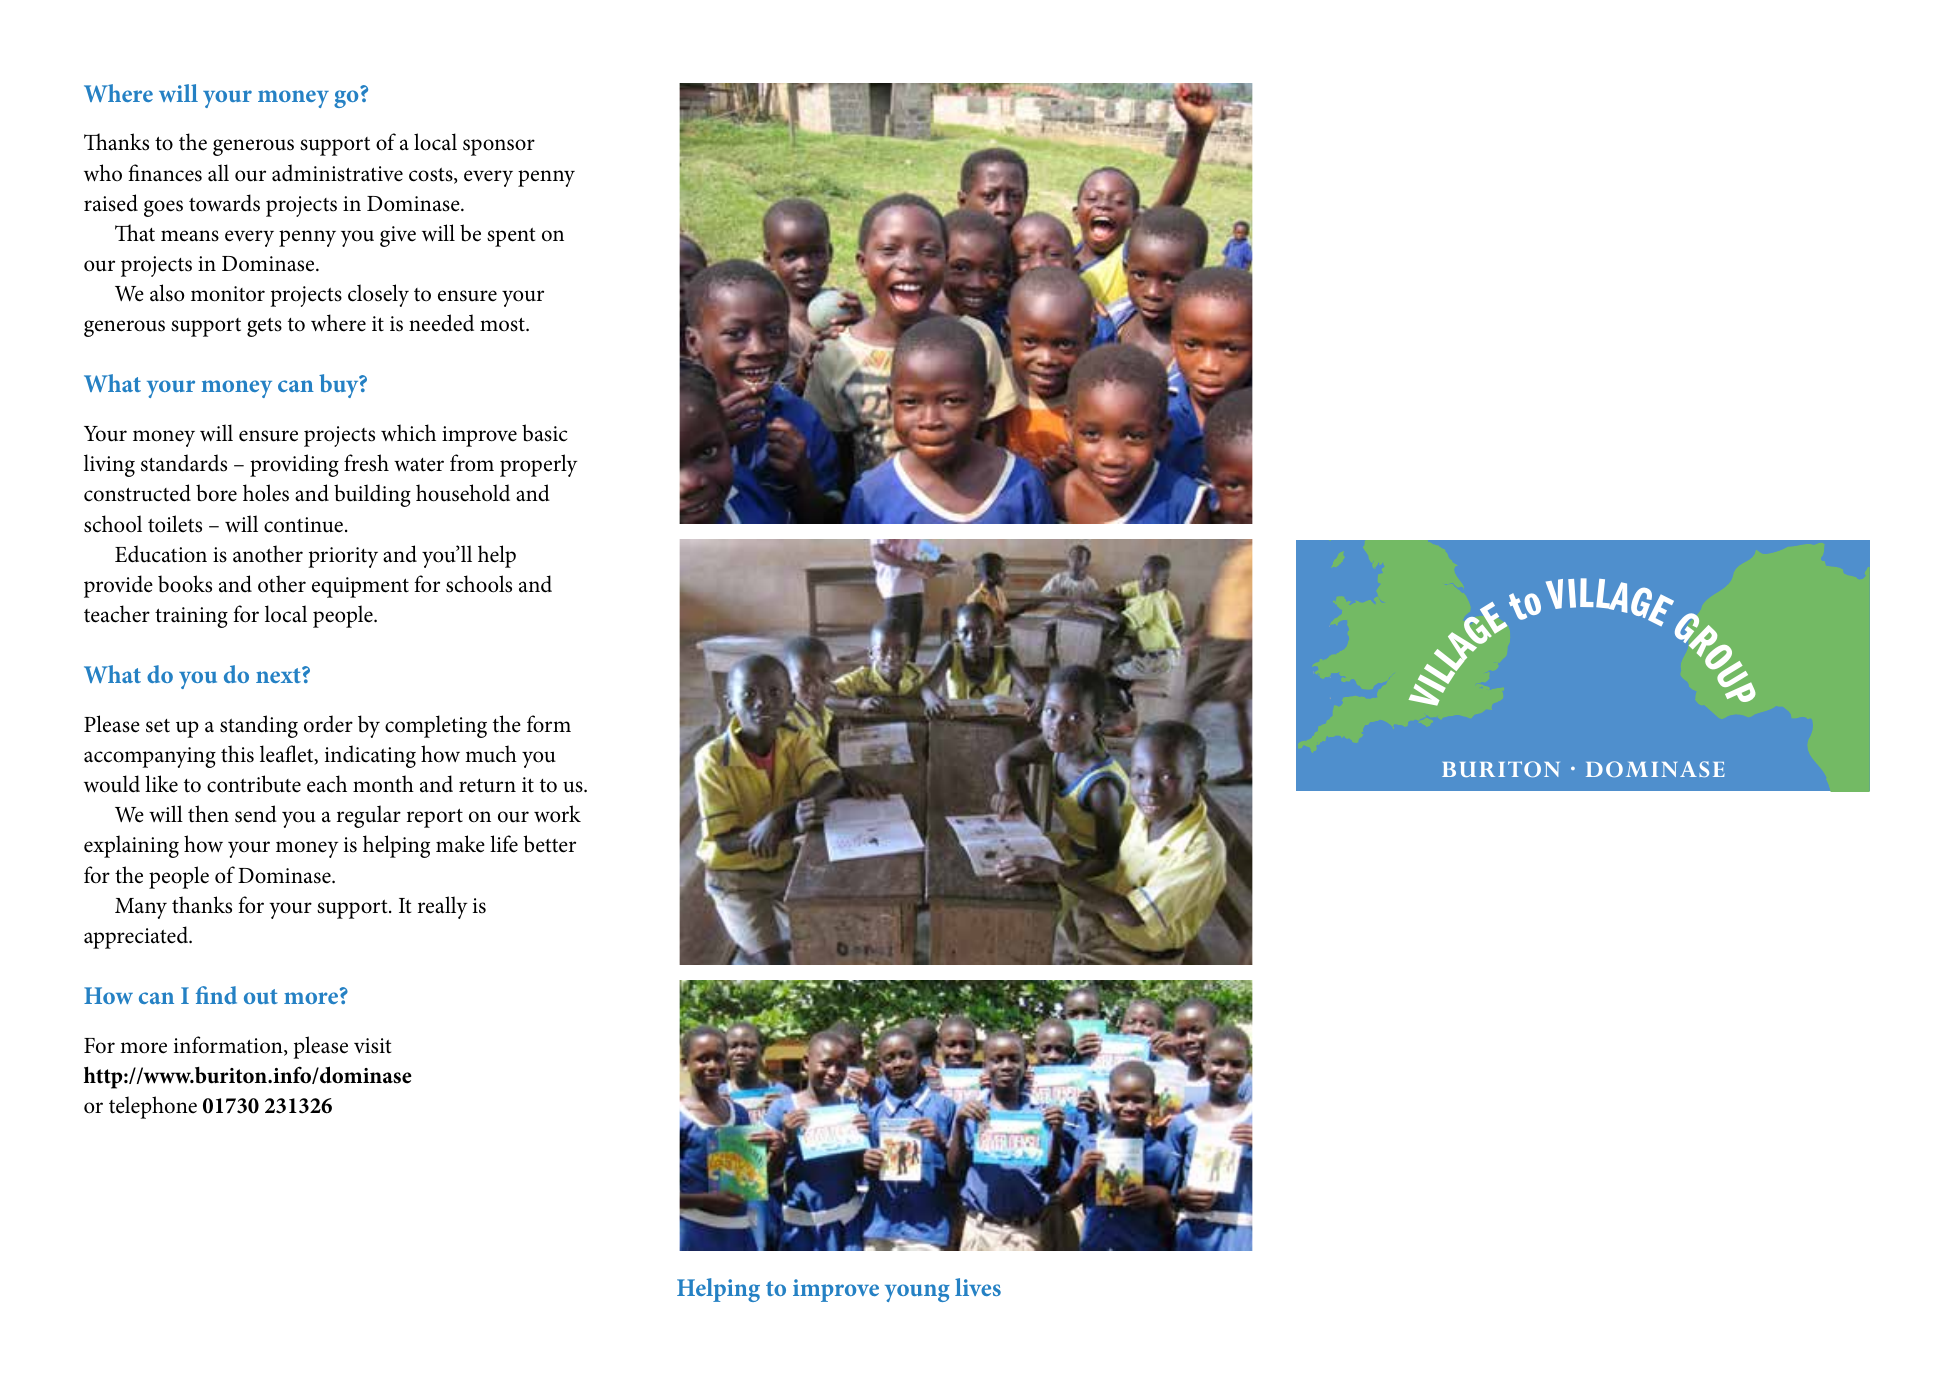 This page has width=1955, height=1382. Describe the element at coordinates (153, 1107) in the page. I see `telephone` at that location.
